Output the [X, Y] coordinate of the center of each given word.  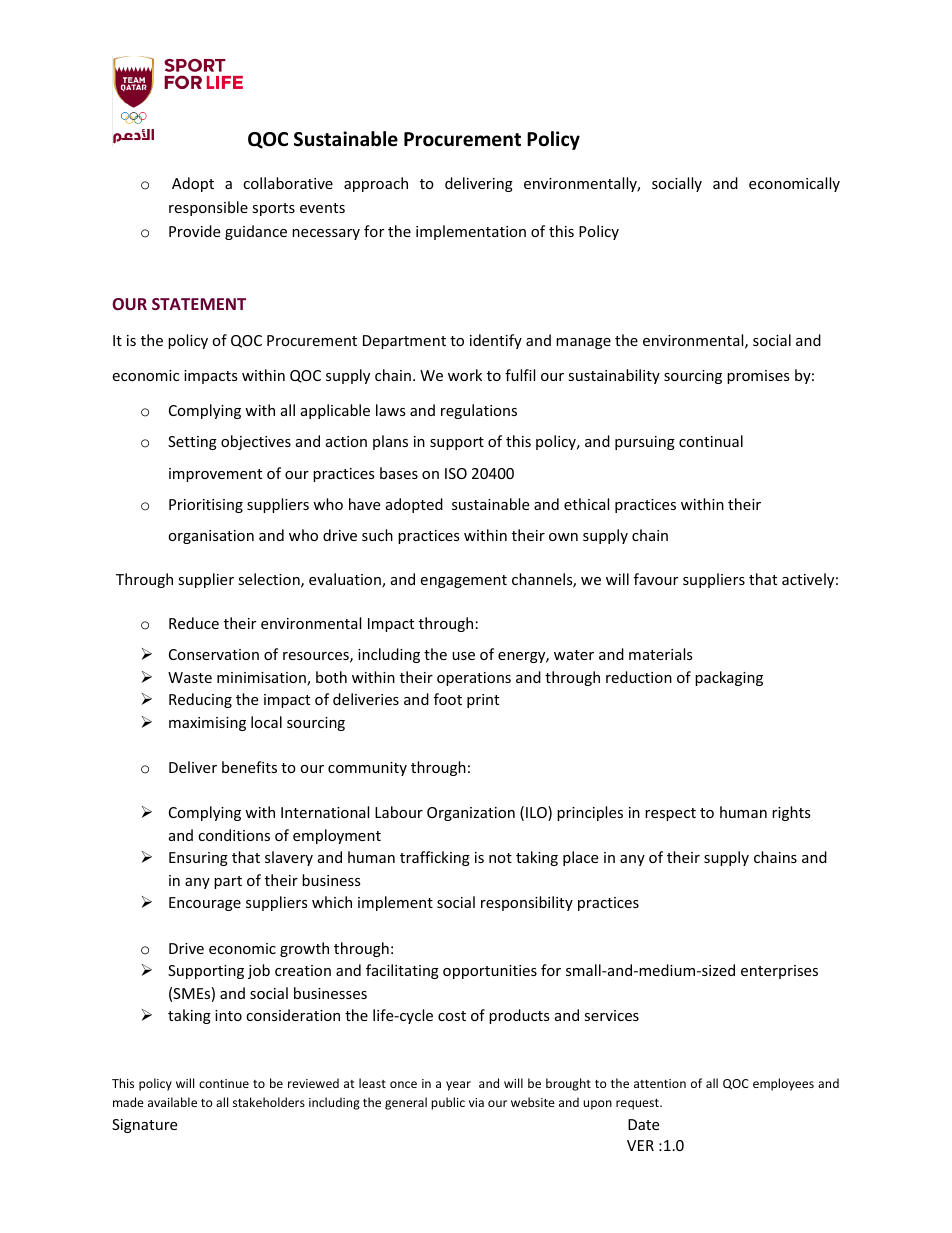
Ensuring [198, 859]
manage [583, 343]
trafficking [435, 858]
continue [224, 1083]
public [448, 1103]
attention [660, 1083]
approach [376, 184]
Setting [192, 443]
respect [670, 814]
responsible [208, 208]
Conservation [214, 654]
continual [711, 441]
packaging [729, 678]
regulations [479, 411]
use [463, 656]
